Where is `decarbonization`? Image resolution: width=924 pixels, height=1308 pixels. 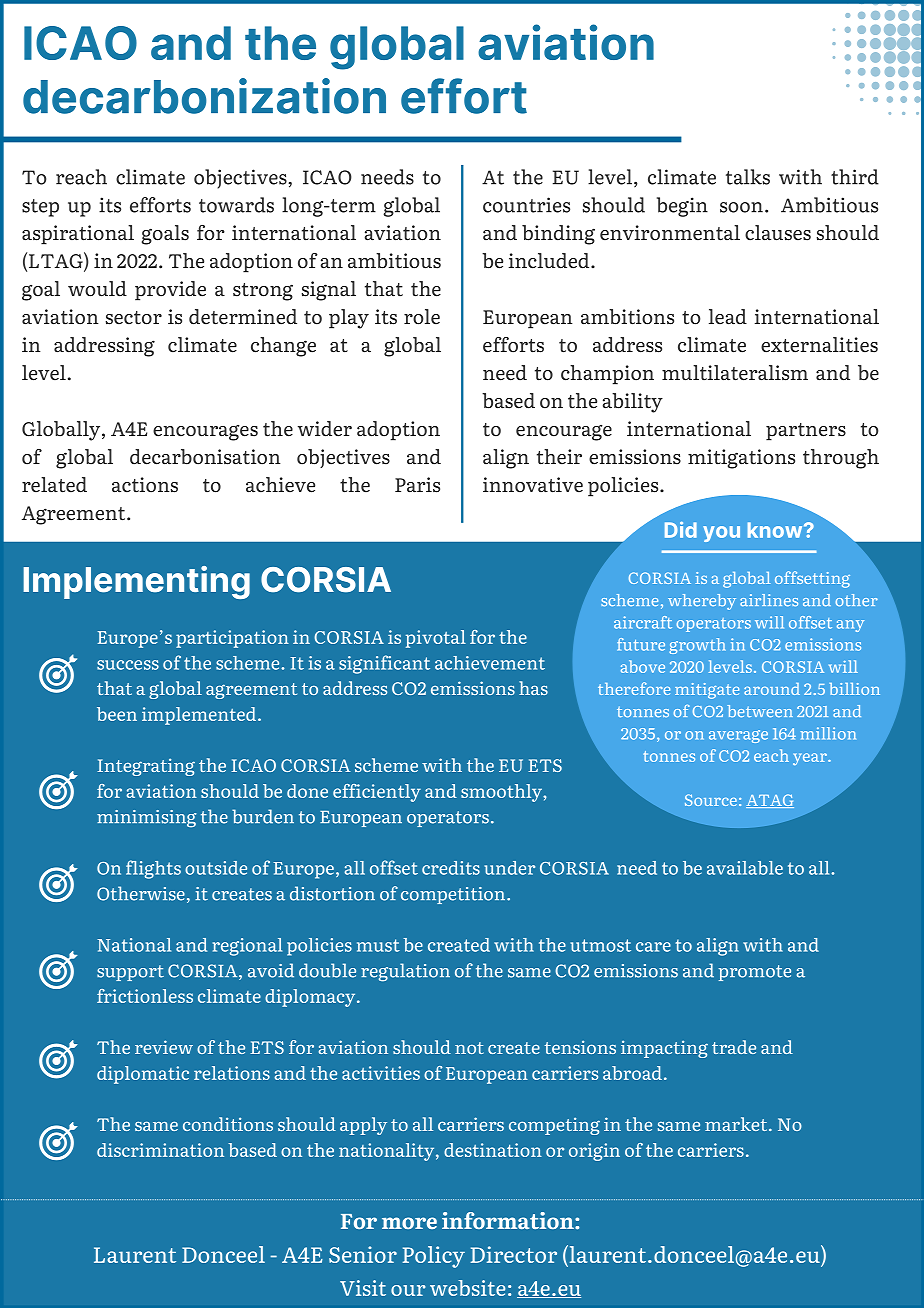
decarbonization is located at coordinates (204, 96).
